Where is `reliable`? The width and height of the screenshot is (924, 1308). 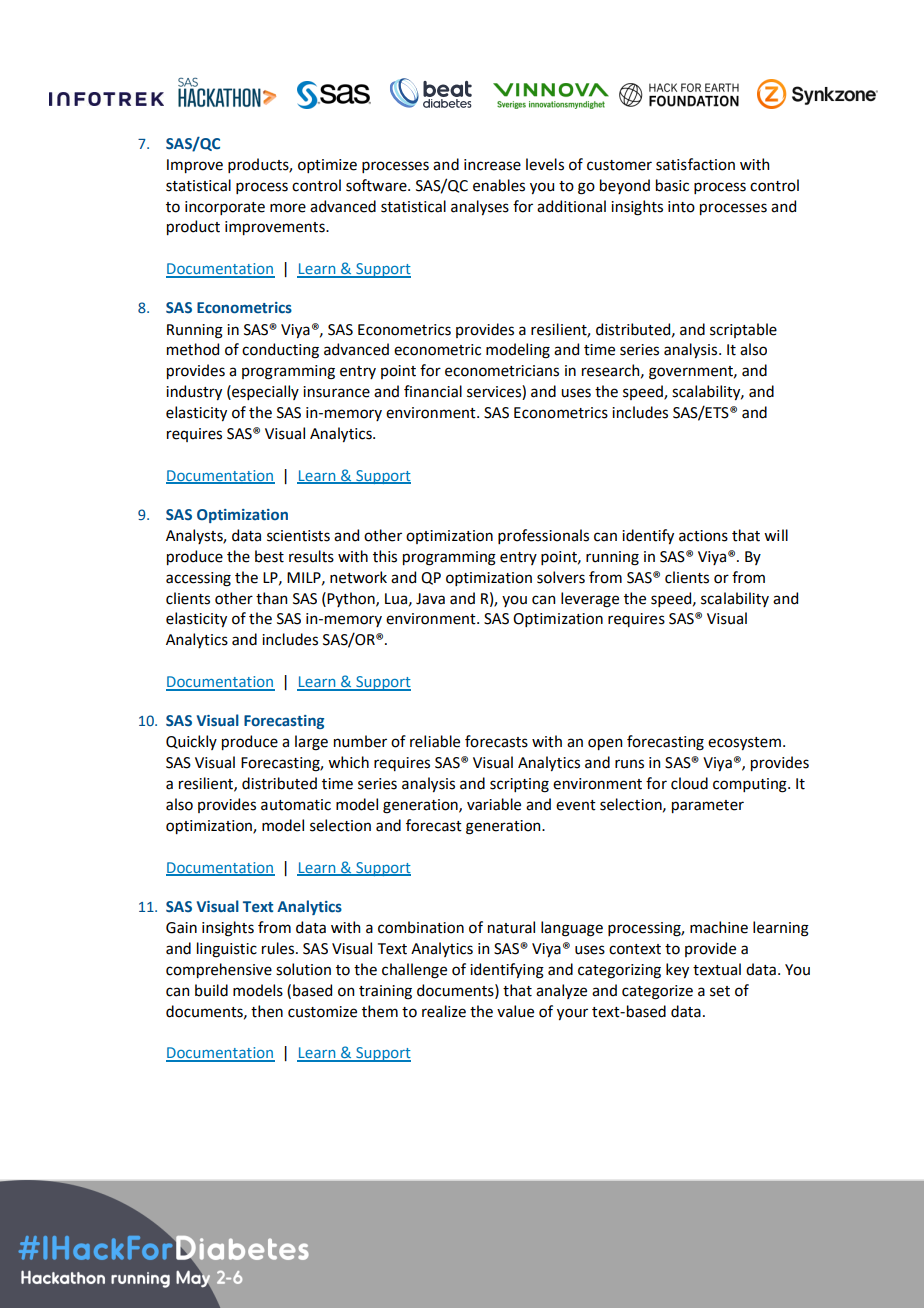
reliable is located at coordinates (435, 741).
